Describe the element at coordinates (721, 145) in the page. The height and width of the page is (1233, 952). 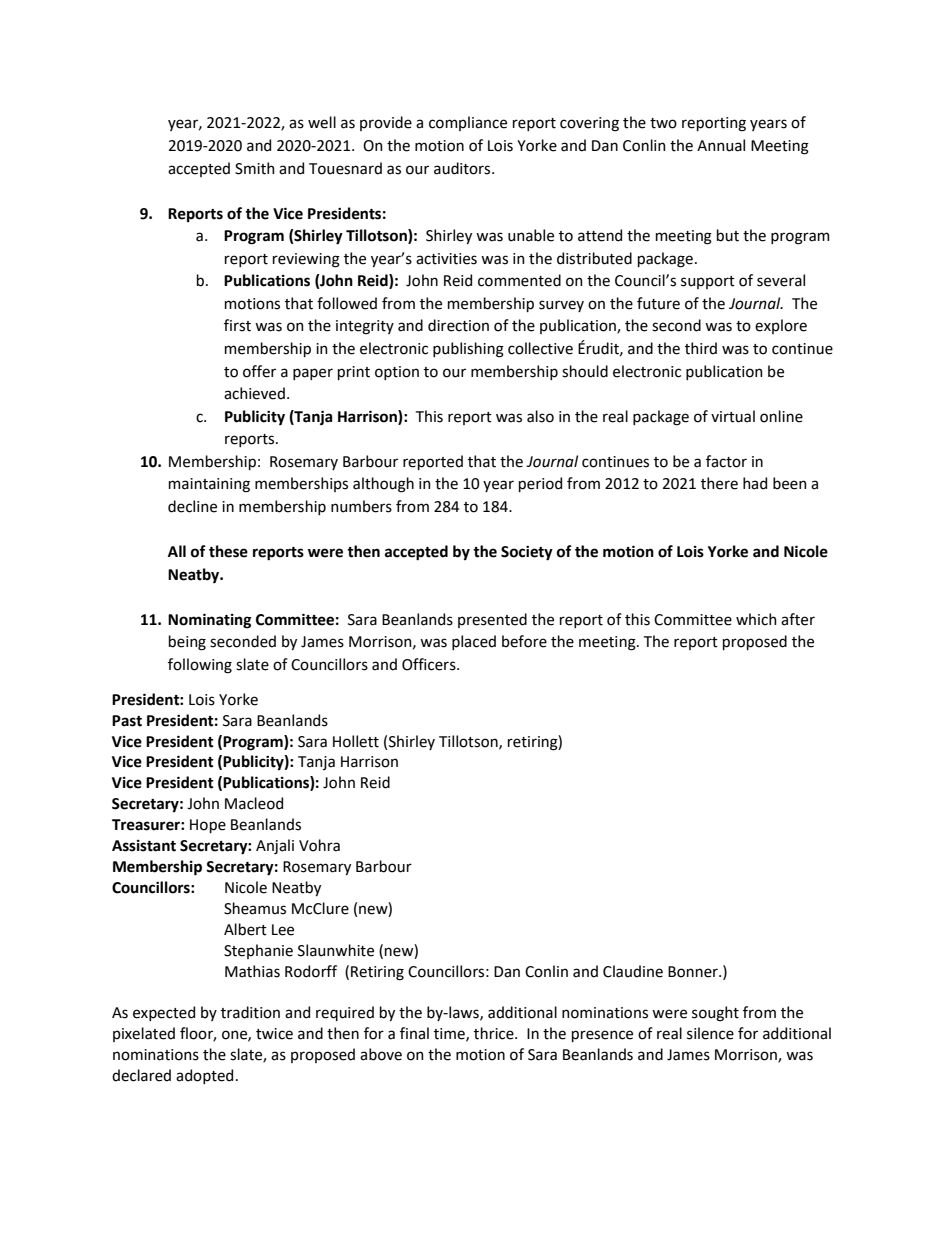
I see `Annual` at that location.
